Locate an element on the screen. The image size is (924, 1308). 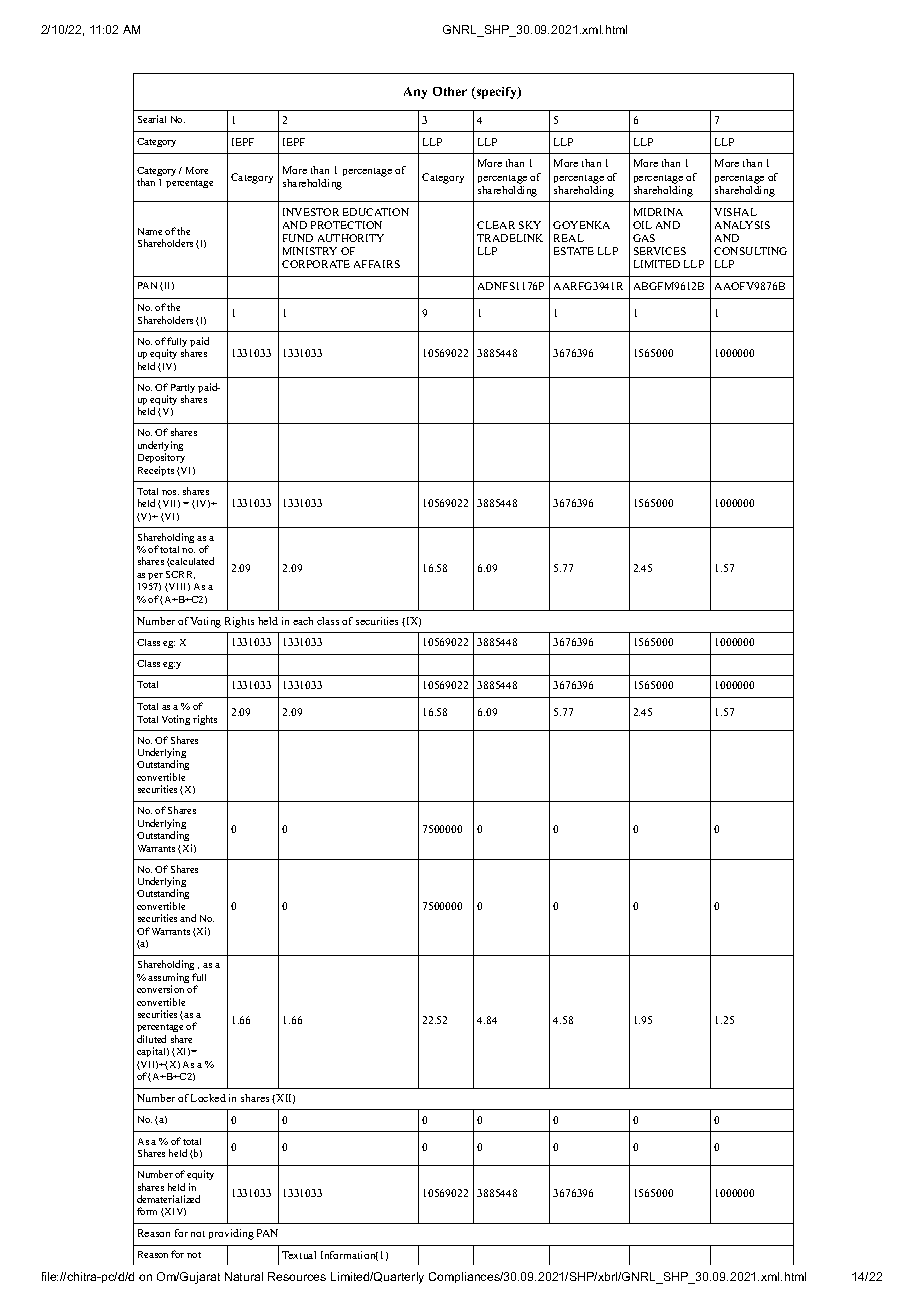
each is located at coordinates (303, 621).
